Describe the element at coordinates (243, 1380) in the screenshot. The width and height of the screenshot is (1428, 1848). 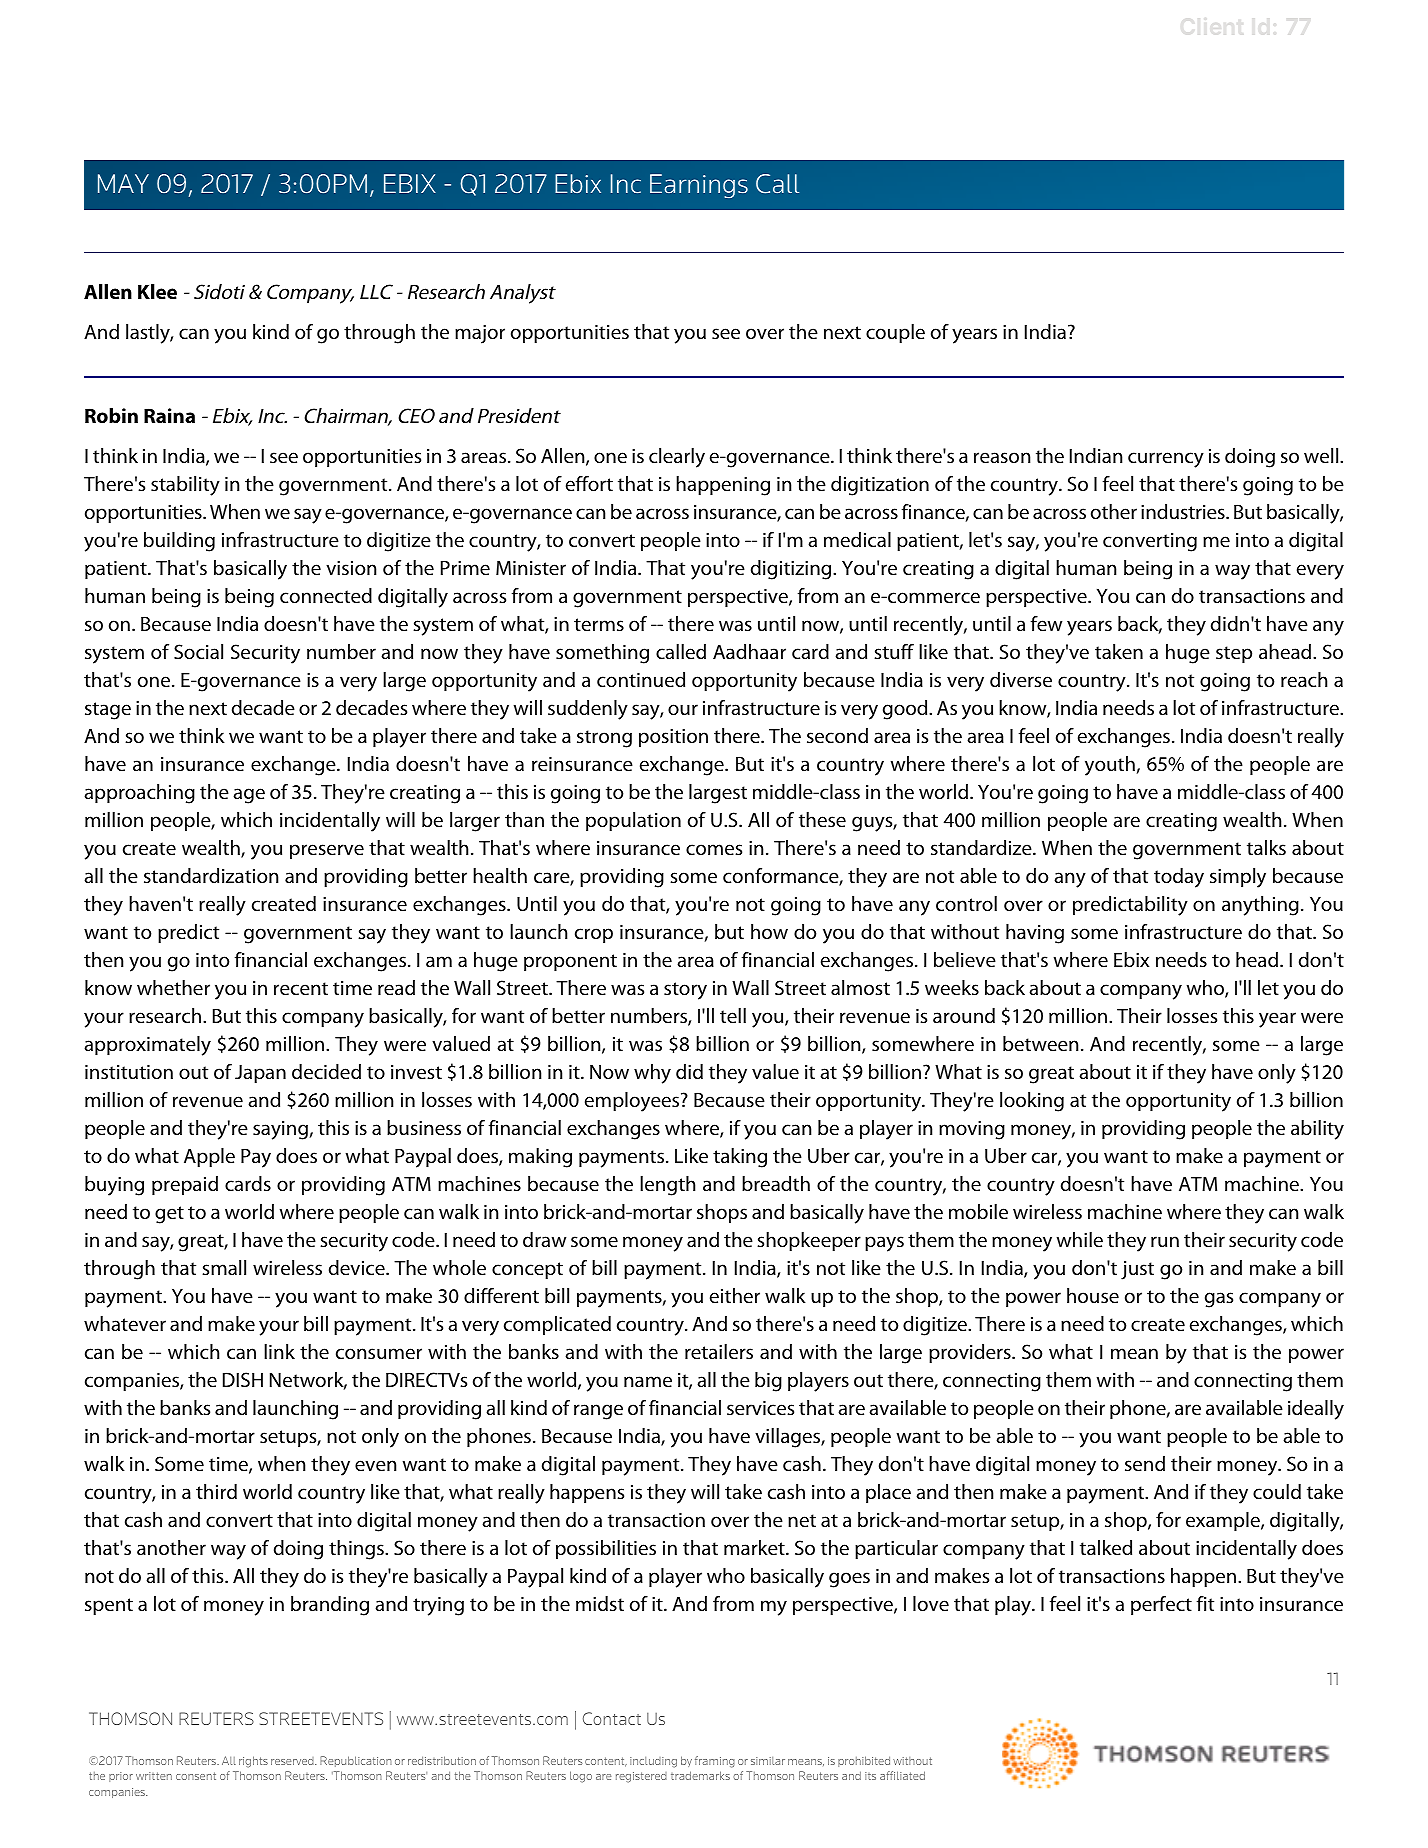
I see `DISH` at that location.
